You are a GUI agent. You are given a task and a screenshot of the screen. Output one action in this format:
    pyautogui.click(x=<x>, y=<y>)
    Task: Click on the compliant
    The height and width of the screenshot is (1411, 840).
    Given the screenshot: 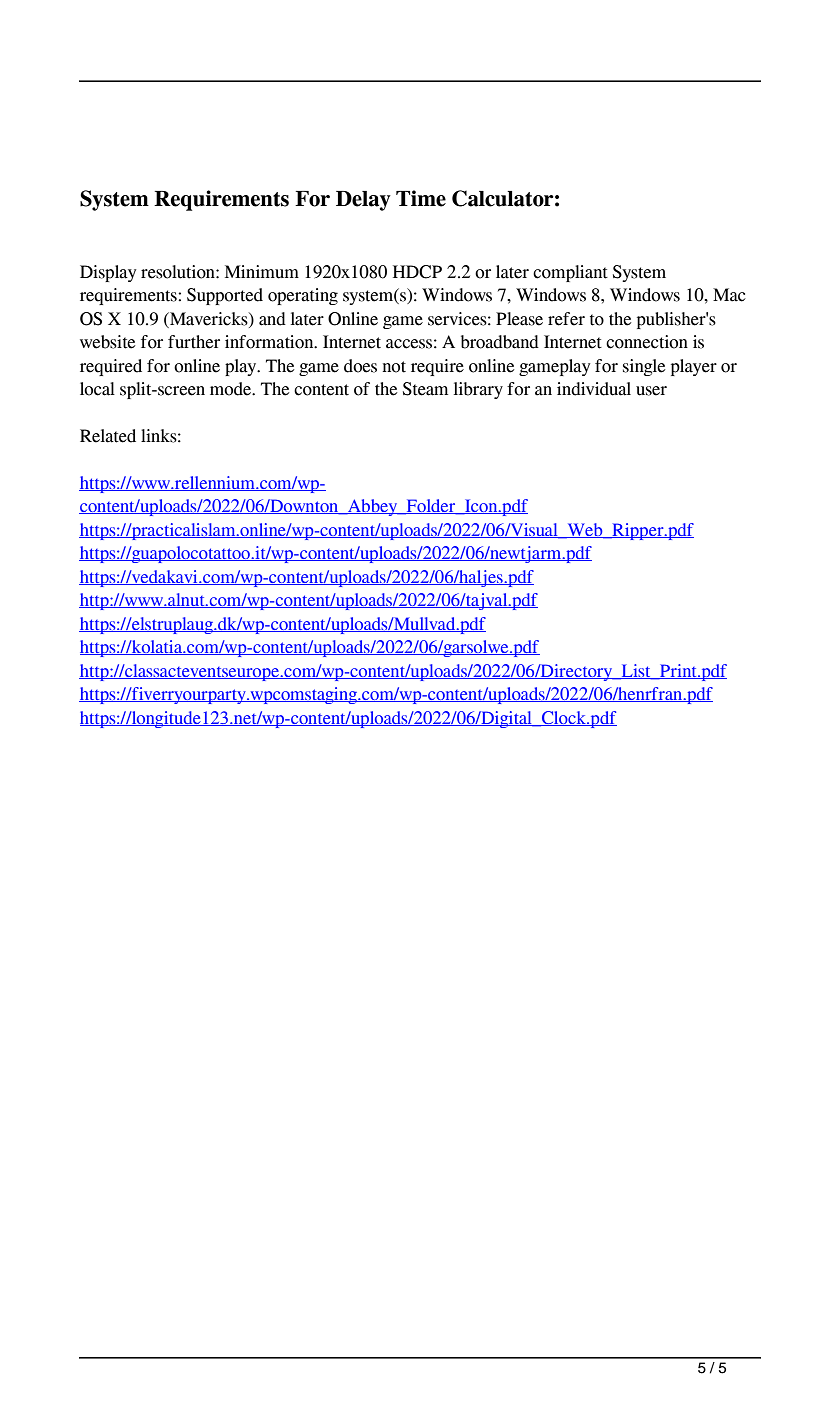 What is the action you would take?
    pyautogui.click(x=570, y=273)
